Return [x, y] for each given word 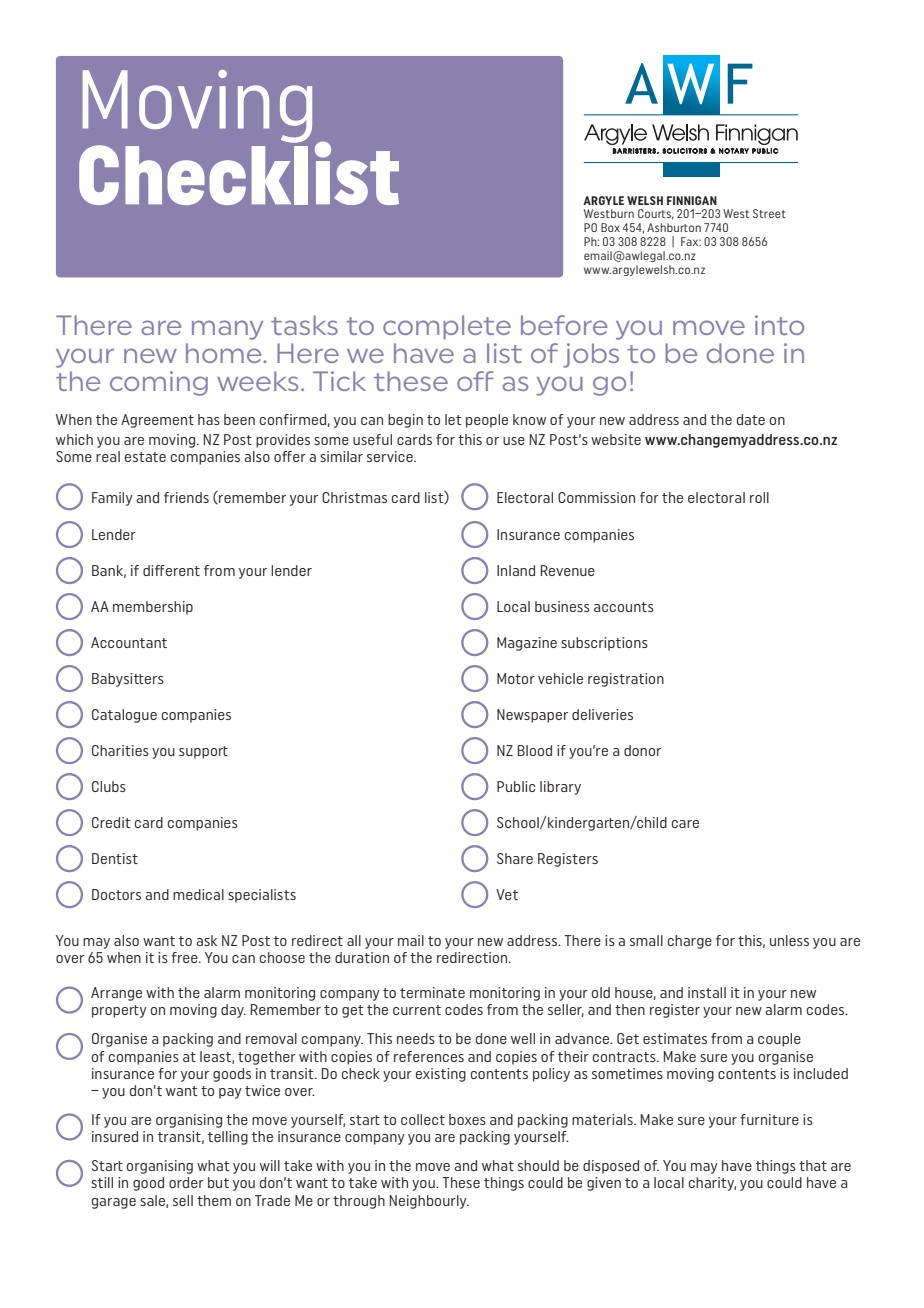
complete [447, 327]
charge [690, 942]
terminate [432, 992]
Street [769, 213]
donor [642, 750]
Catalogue [124, 716]
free [185, 957]
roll [759, 497]
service [391, 456]
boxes [467, 1119]
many [227, 330]
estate [145, 457]
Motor [516, 678]
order [186, 1182]
